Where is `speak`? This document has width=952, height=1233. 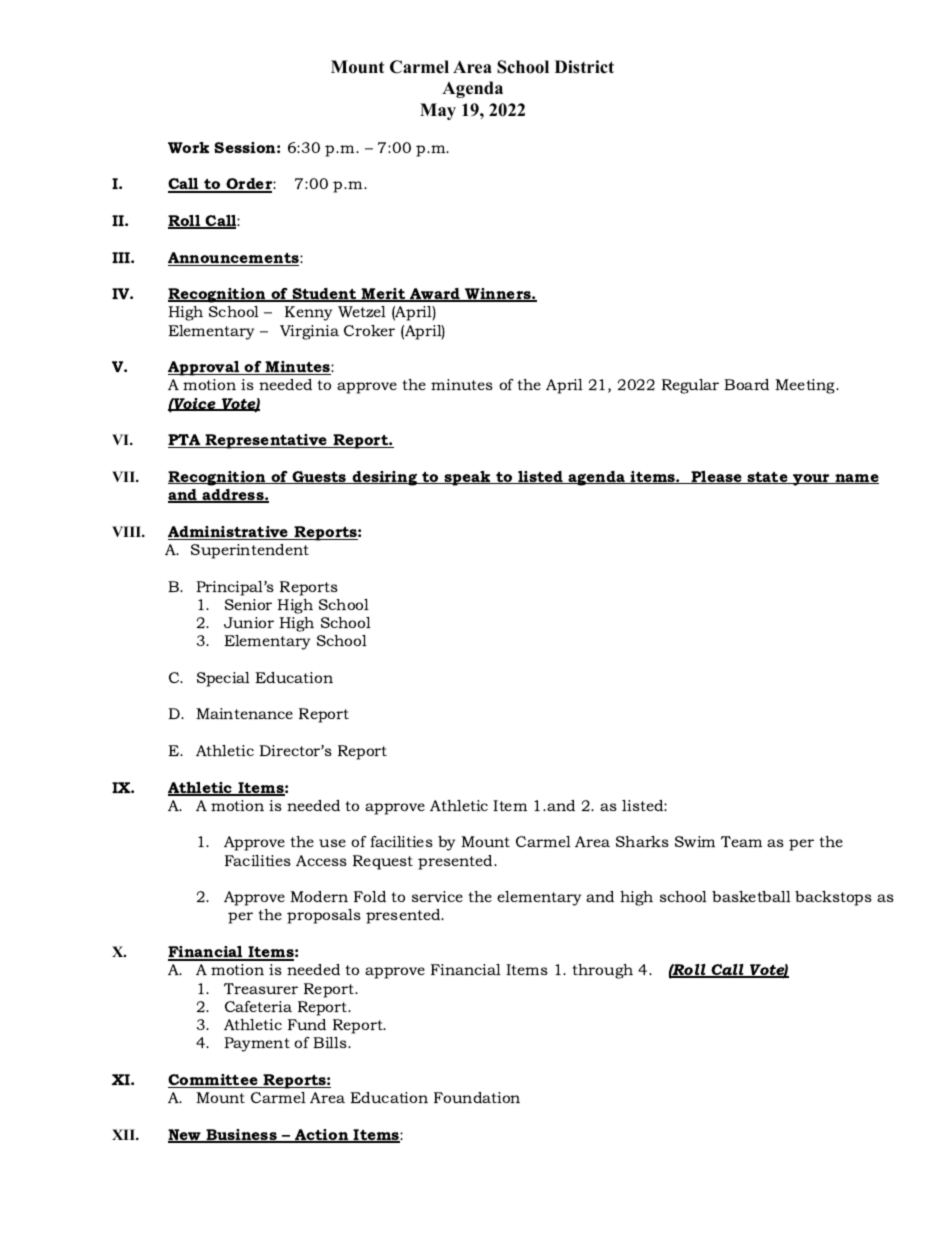 speak is located at coordinates (467, 478).
